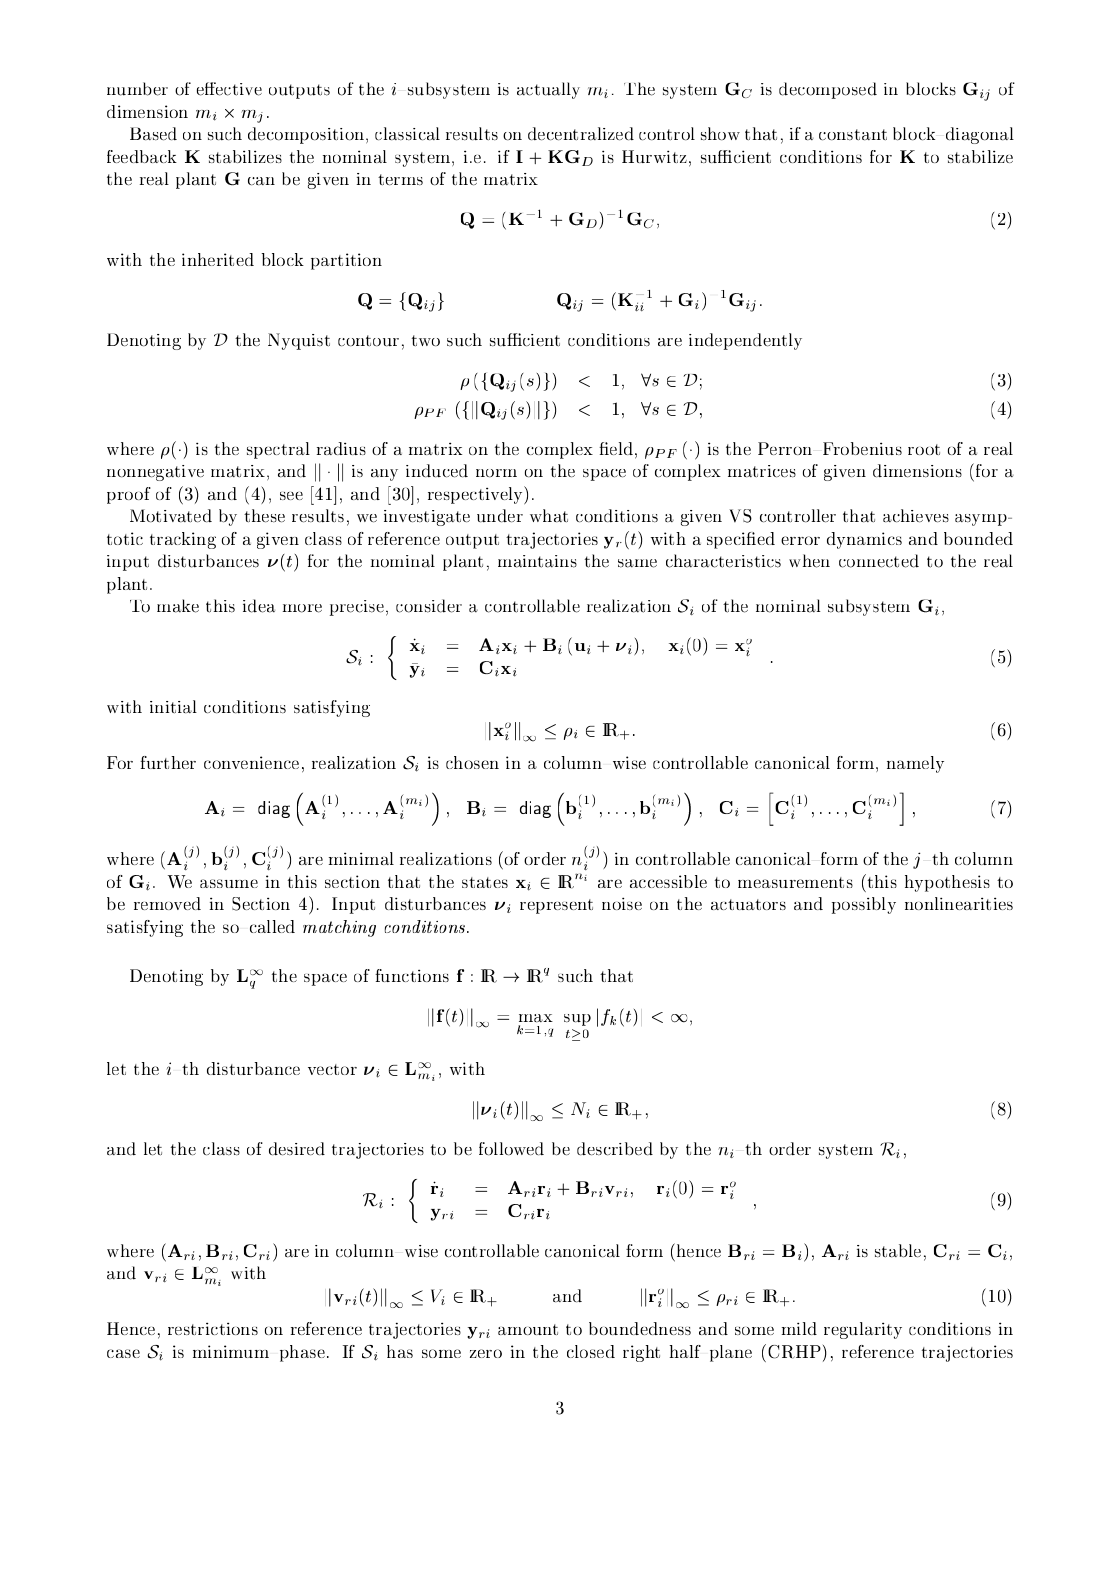 Image resolution: width=1120 pixels, height=1580 pixels. Describe the element at coordinates (915, 764) in the screenshot. I see `namely` at that location.
